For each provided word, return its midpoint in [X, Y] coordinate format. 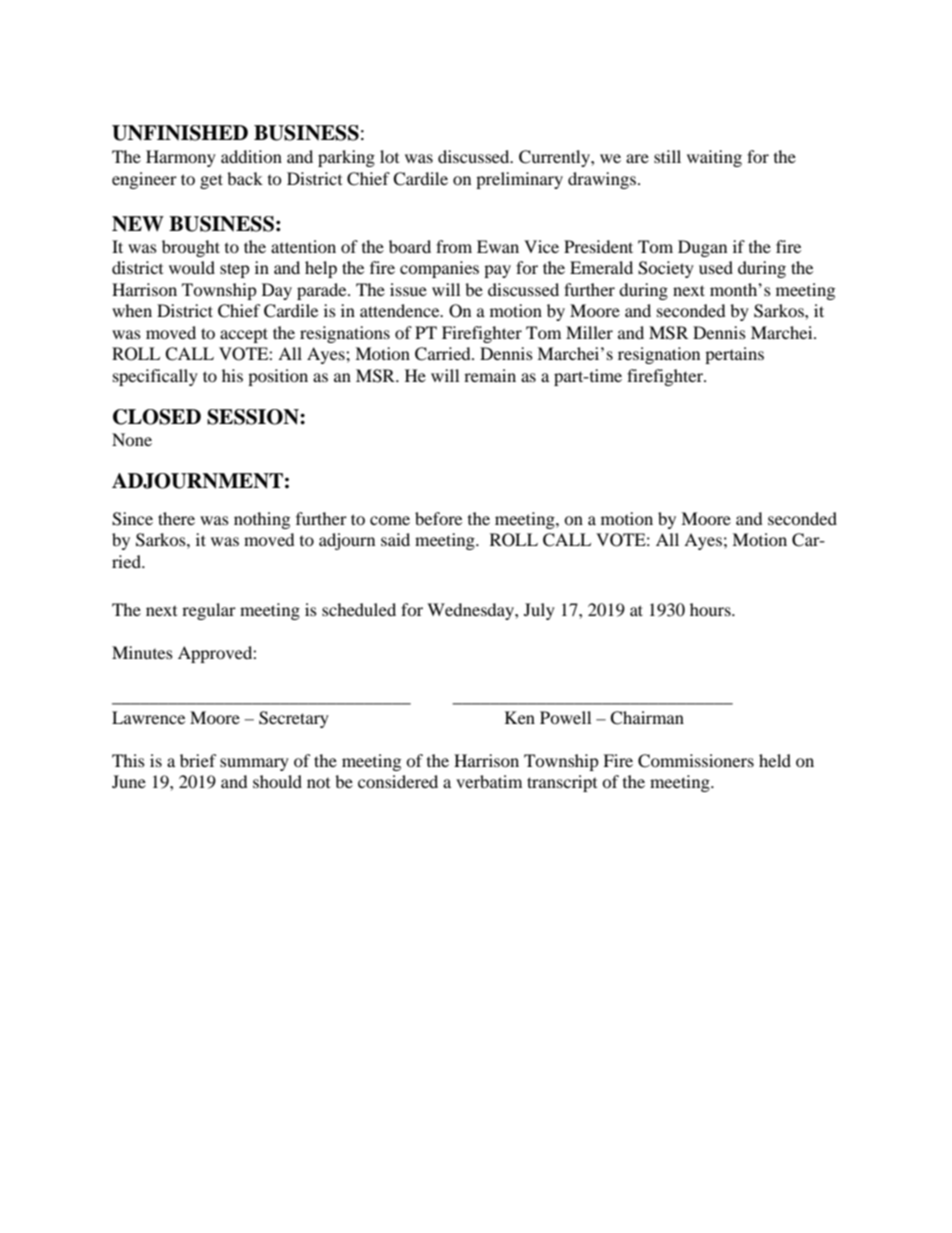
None [132, 439]
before [438, 518]
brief [198, 760]
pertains [734, 355]
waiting [714, 158]
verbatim [489, 781]
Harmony [181, 158]
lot [389, 156]
